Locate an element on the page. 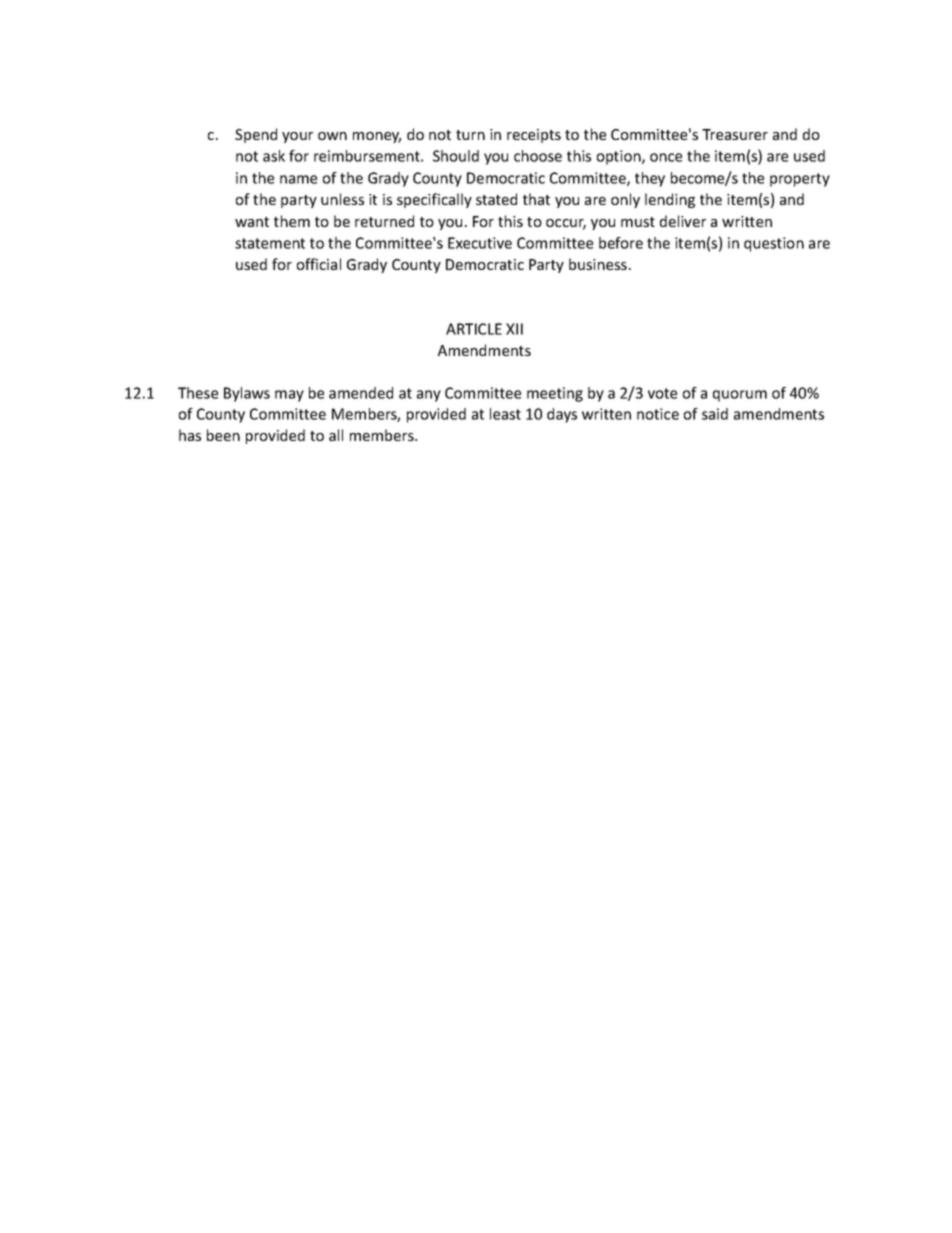 The width and height of the page is (952, 1233). least is located at coordinates (505, 414).
